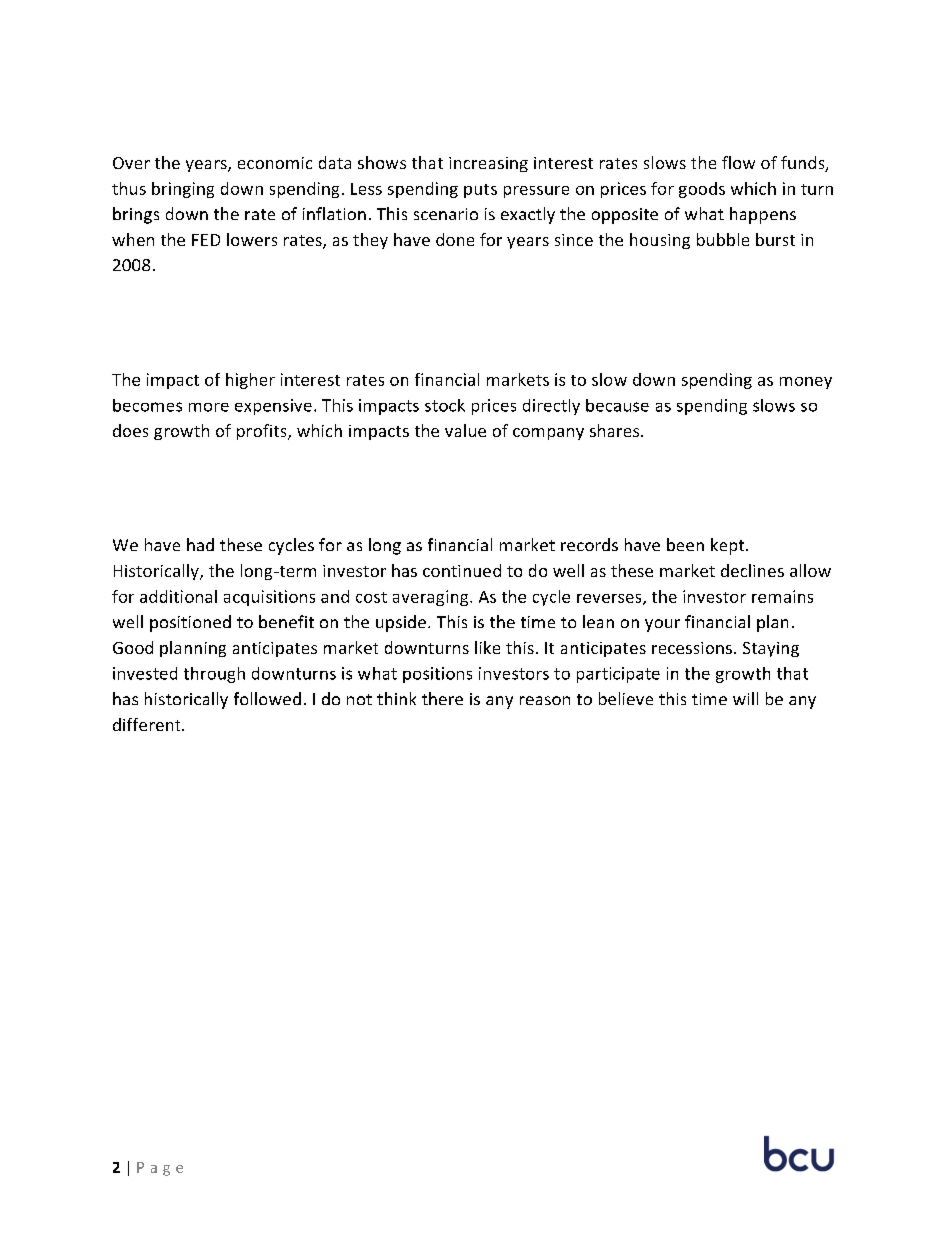 The width and height of the screenshot is (952, 1233). Describe the element at coordinates (442, 698) in the screenshot. I see `there` at that location.
